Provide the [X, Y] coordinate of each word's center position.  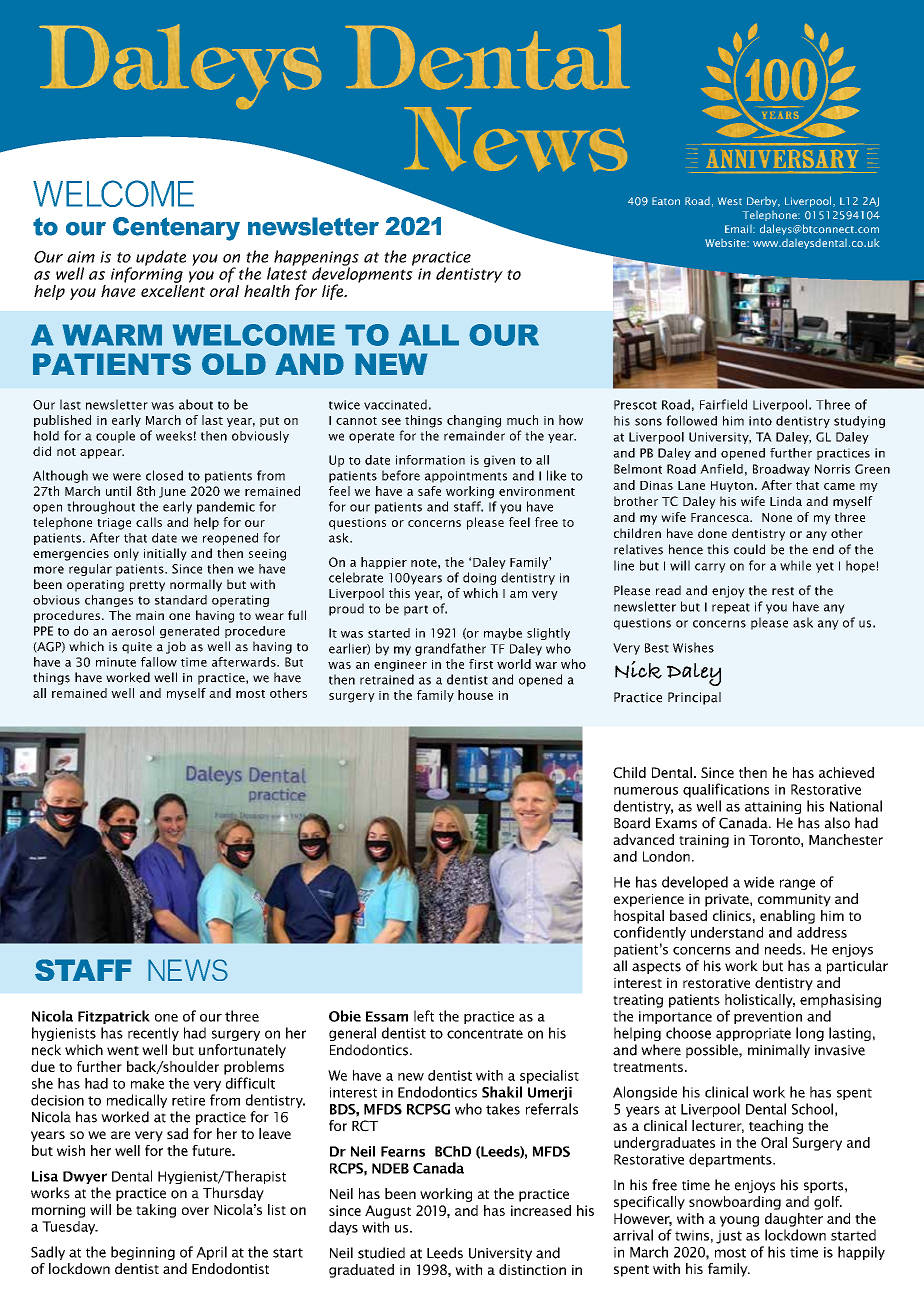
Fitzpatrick [114, 1017]
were [127, 477]
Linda [786, 501]
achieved [846, 772]
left [424, 1016]
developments [363, 275]
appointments [466, 477]
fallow [159, 662]
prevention [768, 1017]
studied [381, 1253]
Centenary [176, 229]
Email [739, 229]
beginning [143, 1253]
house [475, 695]
